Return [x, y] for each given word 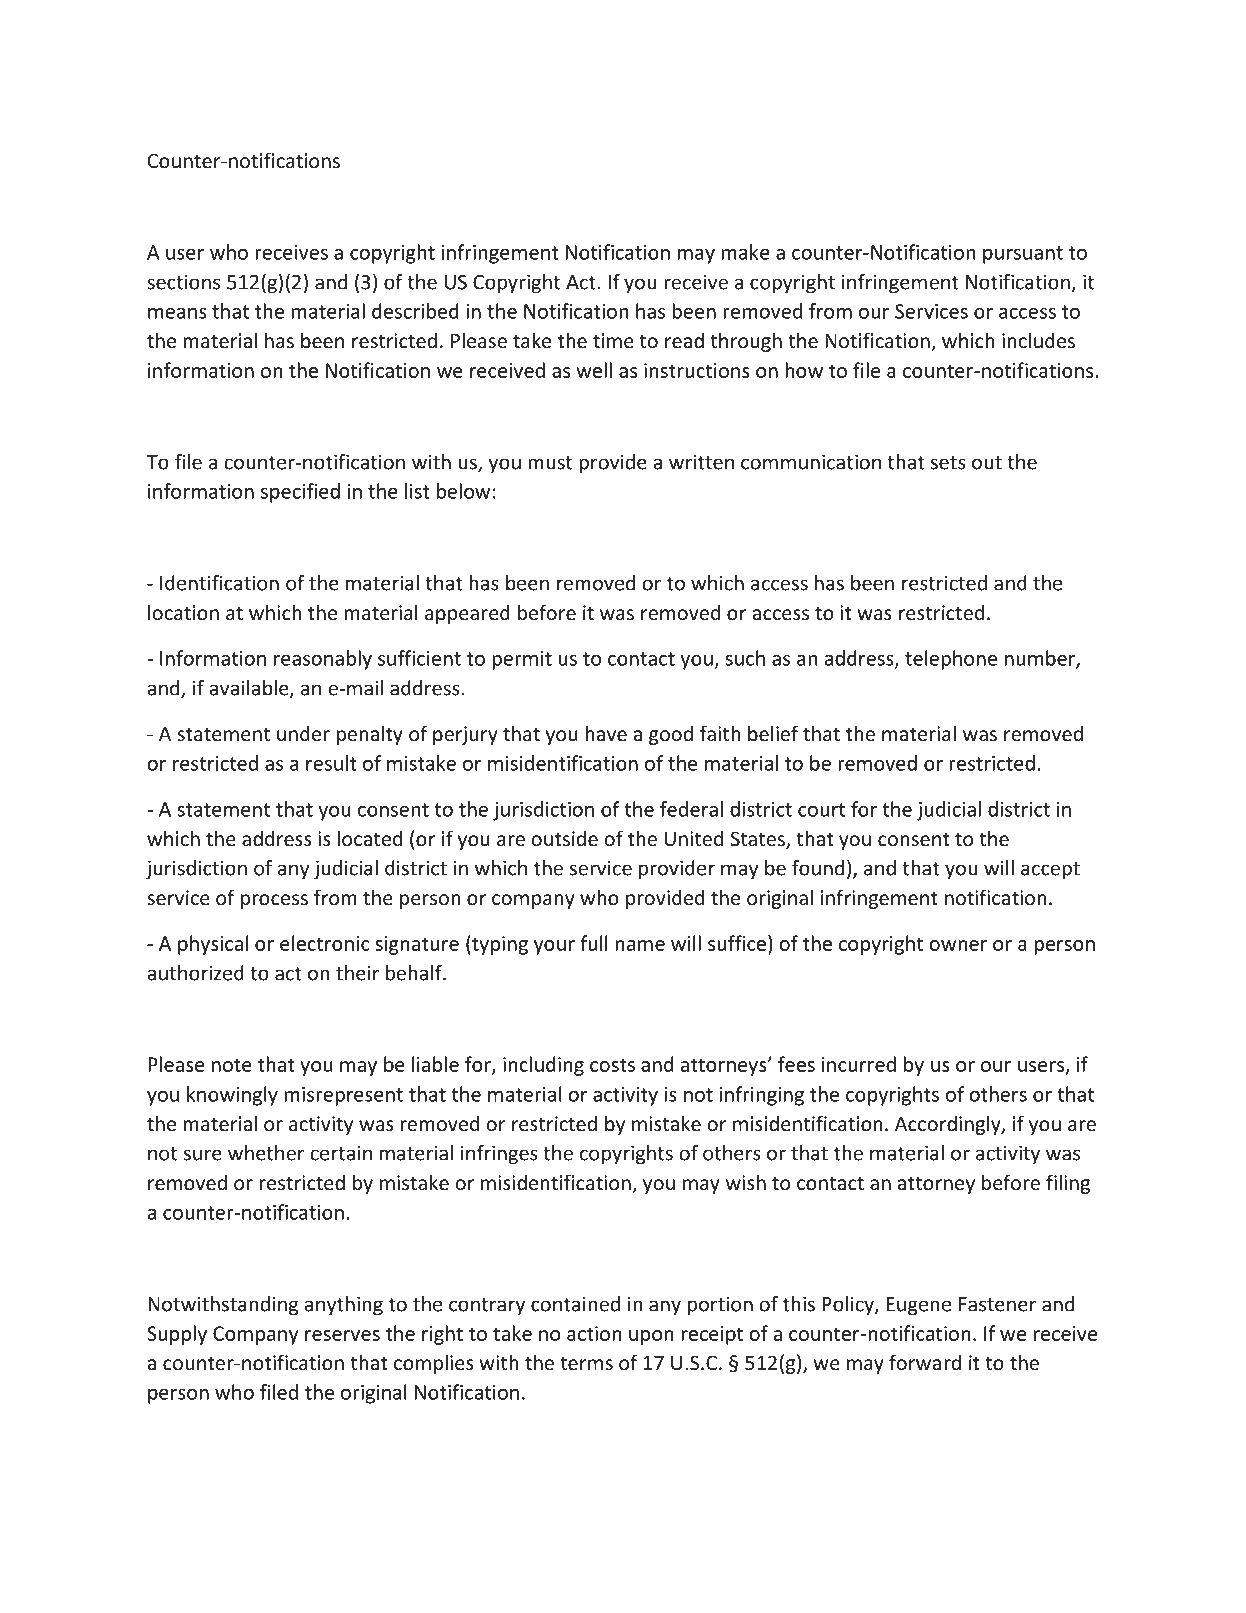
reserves [342, 1335]
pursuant [1023, 255]
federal [691, 809]
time [613, 340]
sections [183, 282]
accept [1050, 871]
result [331, 763]
